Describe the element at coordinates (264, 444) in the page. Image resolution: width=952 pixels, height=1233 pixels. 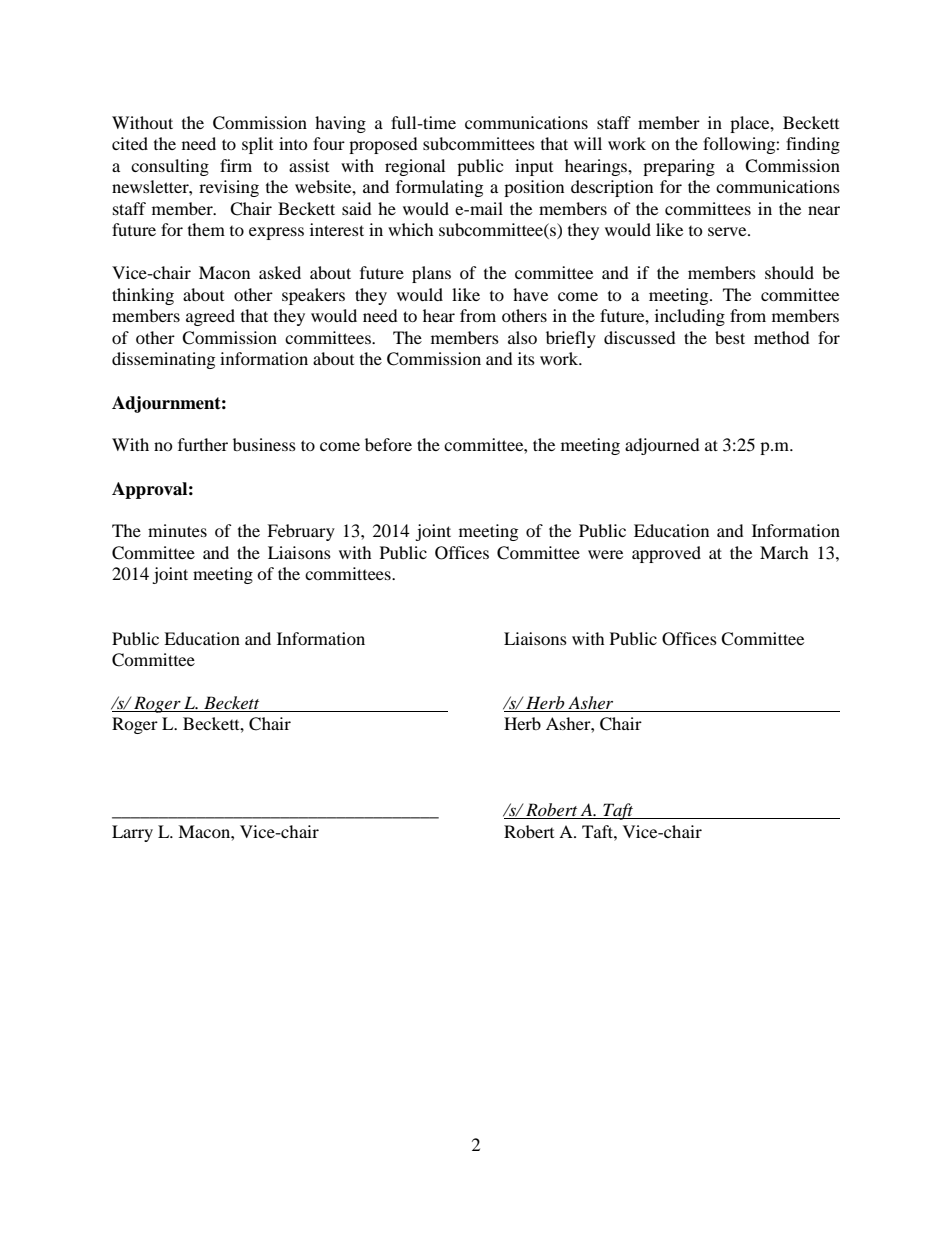
I see `business` at that location.
